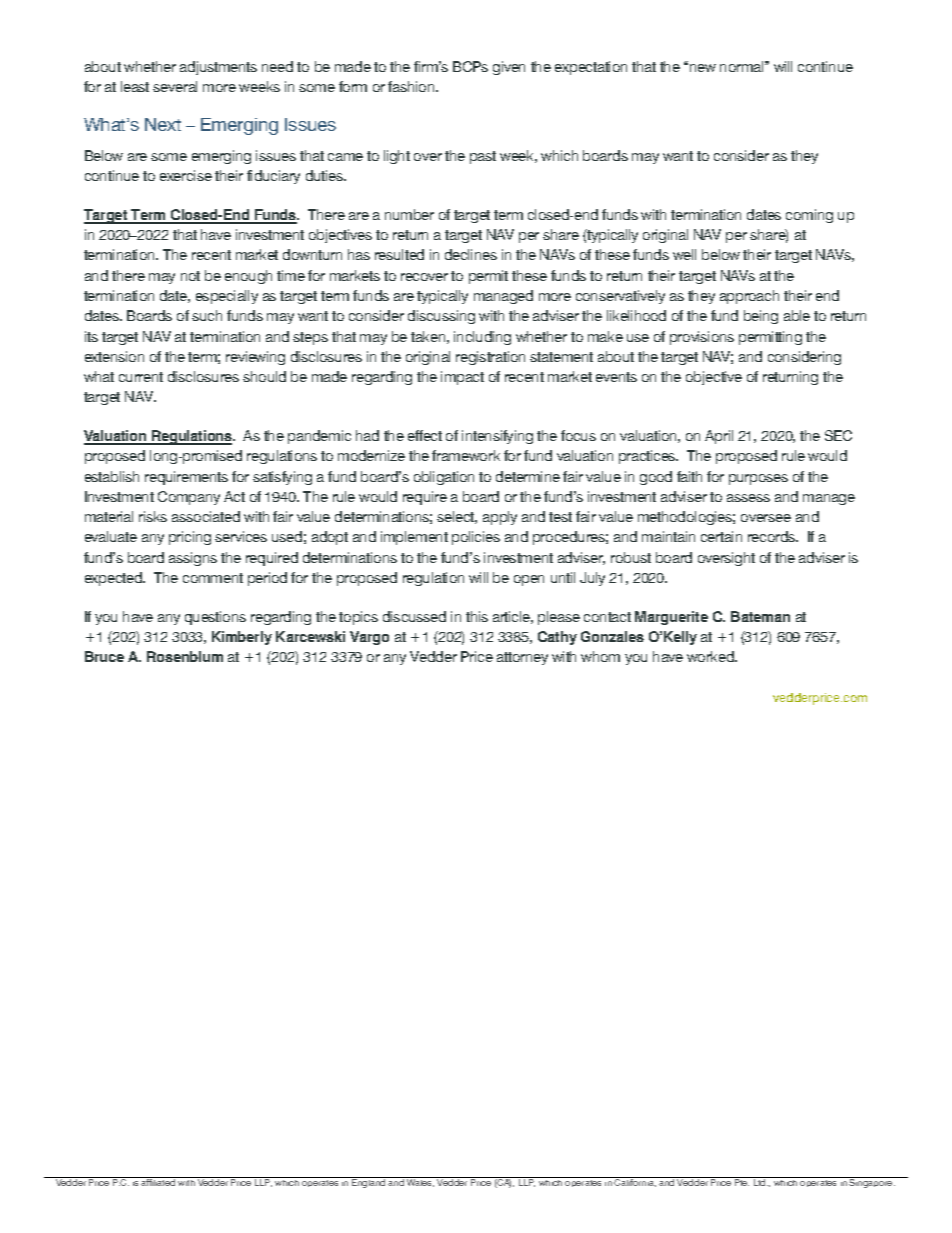 This page has height=1233, width=952. I want to click on new, so click(703, 68).
